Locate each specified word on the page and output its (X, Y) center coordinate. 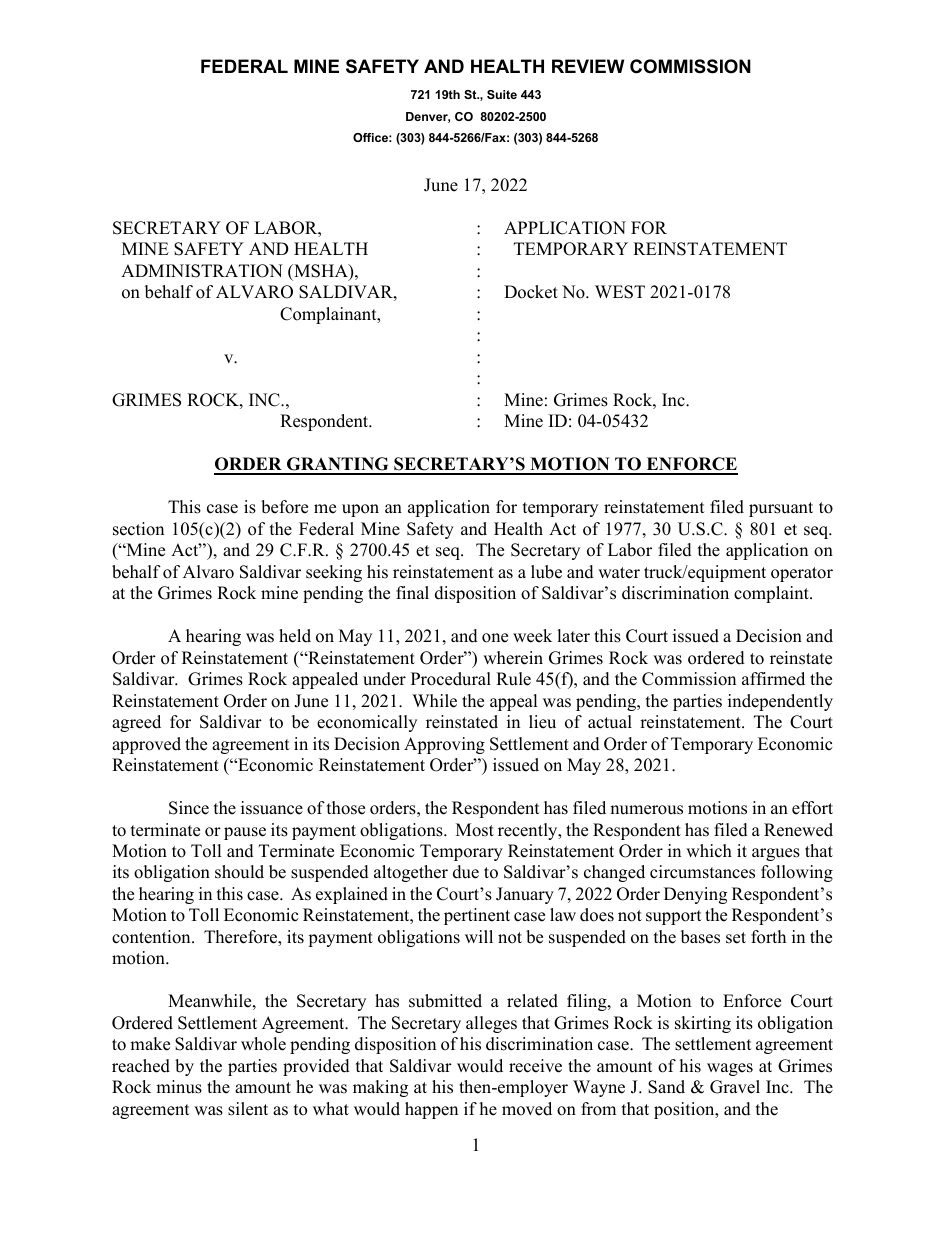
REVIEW (588, 66)
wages (730, 1069)
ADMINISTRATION (202, 271)
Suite (502, 94)
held (295, 636)
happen (431, 1110)
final (412, 592)
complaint (772, 594)
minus (179, 1087)
